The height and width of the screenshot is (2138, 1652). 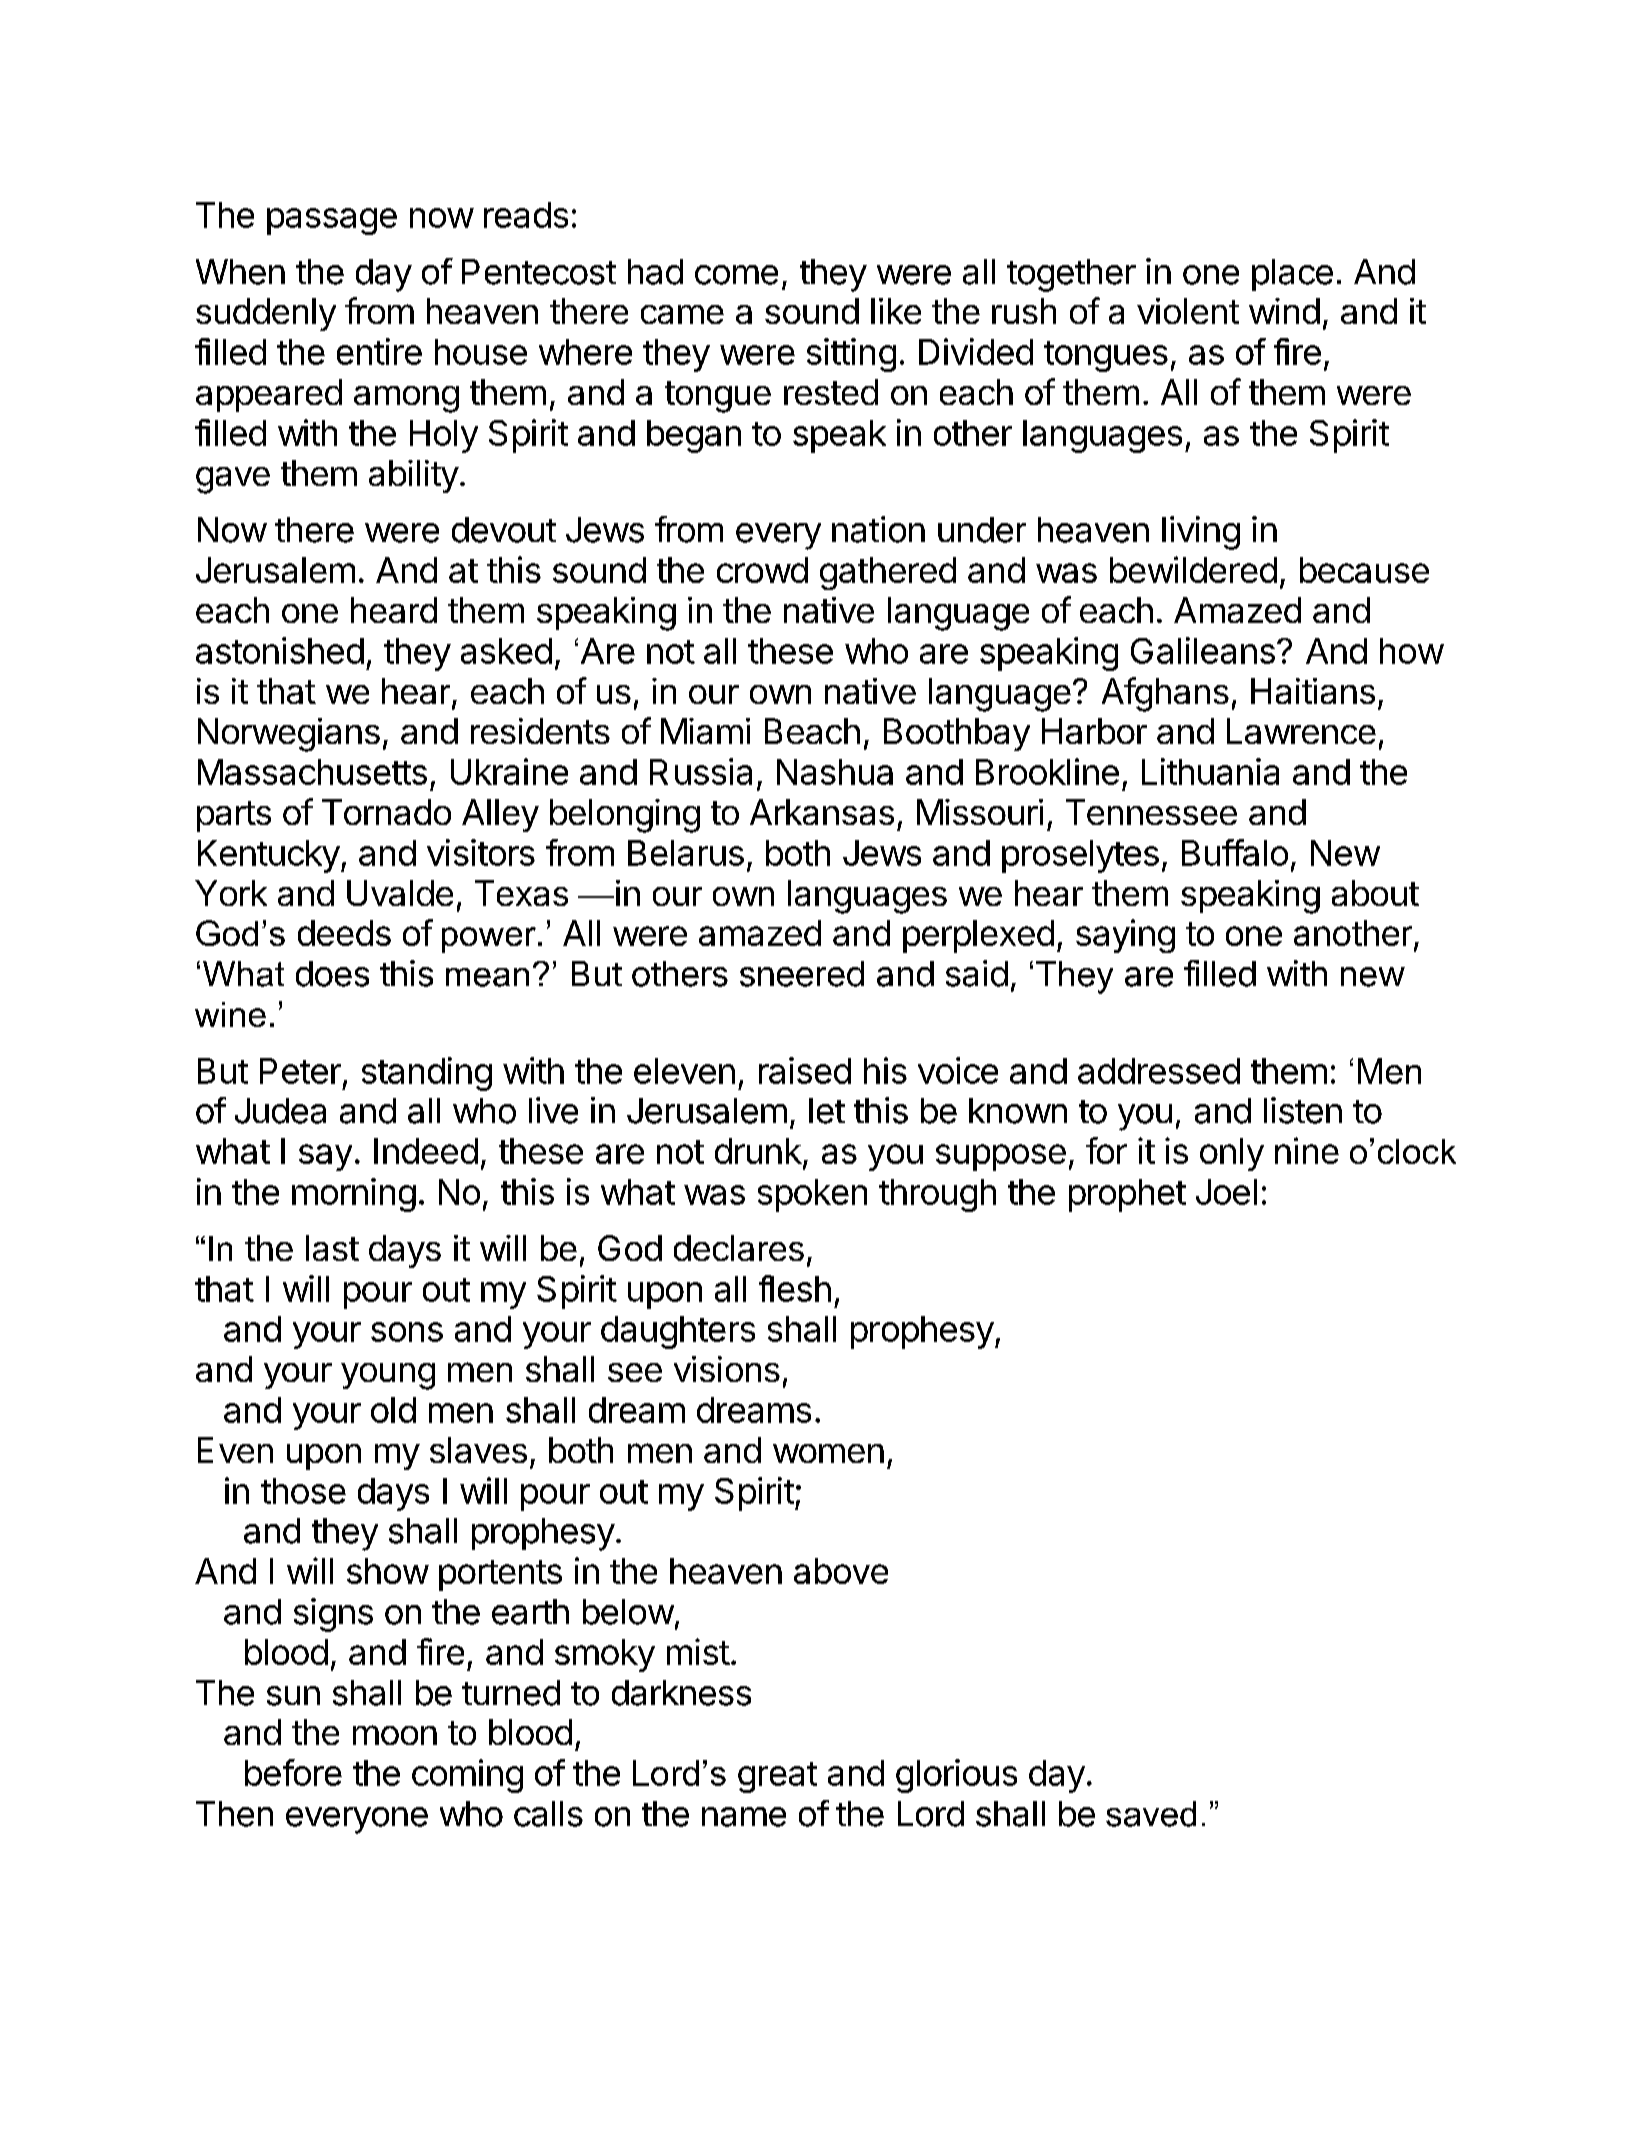 What do you see at coordinates (1292, 275) in the screenshot?
I see `place` at bounding box center [1292, 275].
